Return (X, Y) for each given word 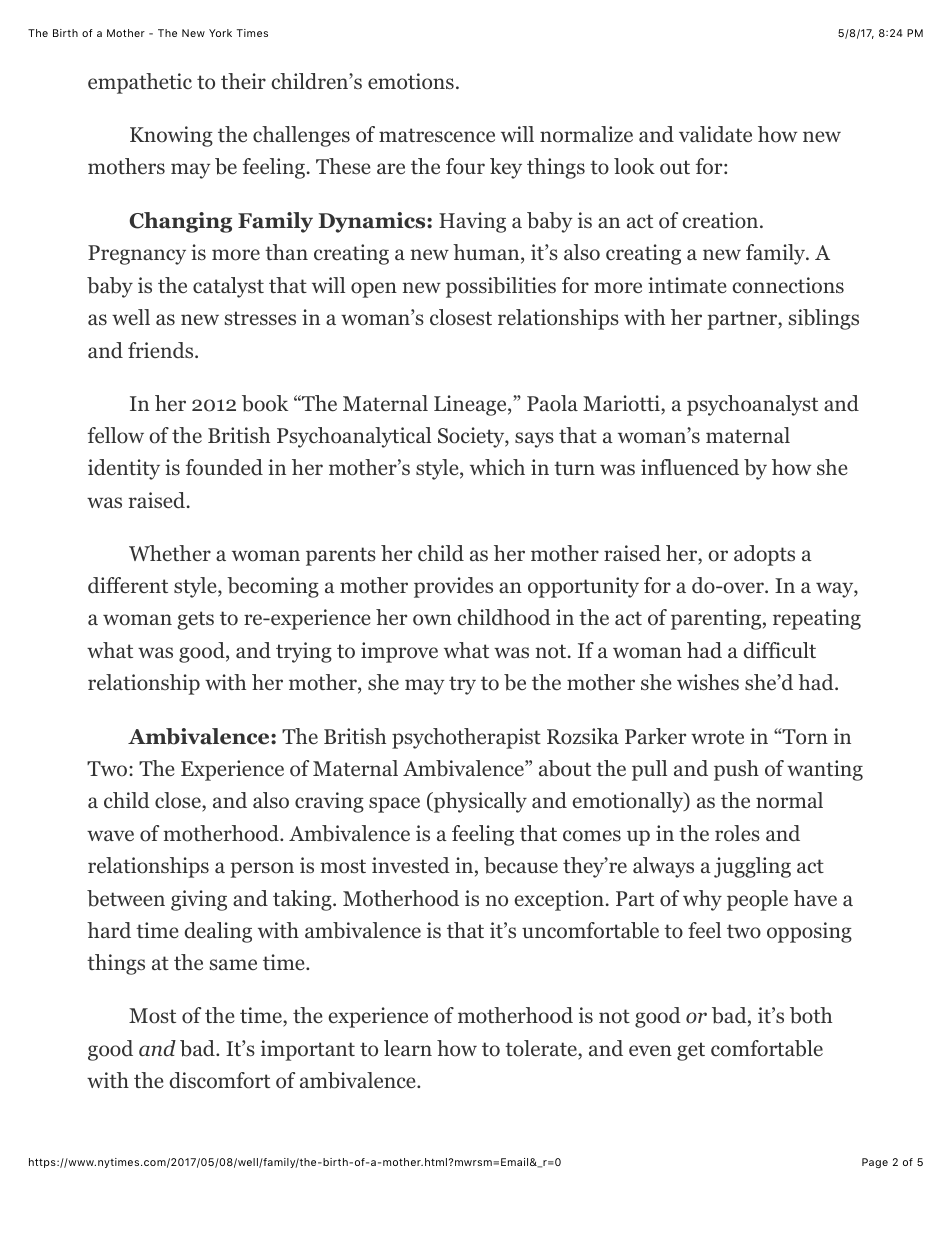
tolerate (542, 1048)
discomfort (220, 1080)
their (243, 81)
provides (453, 587)
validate (715, 134)
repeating (817, 619)
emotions (411, 81)
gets (196, 620)
